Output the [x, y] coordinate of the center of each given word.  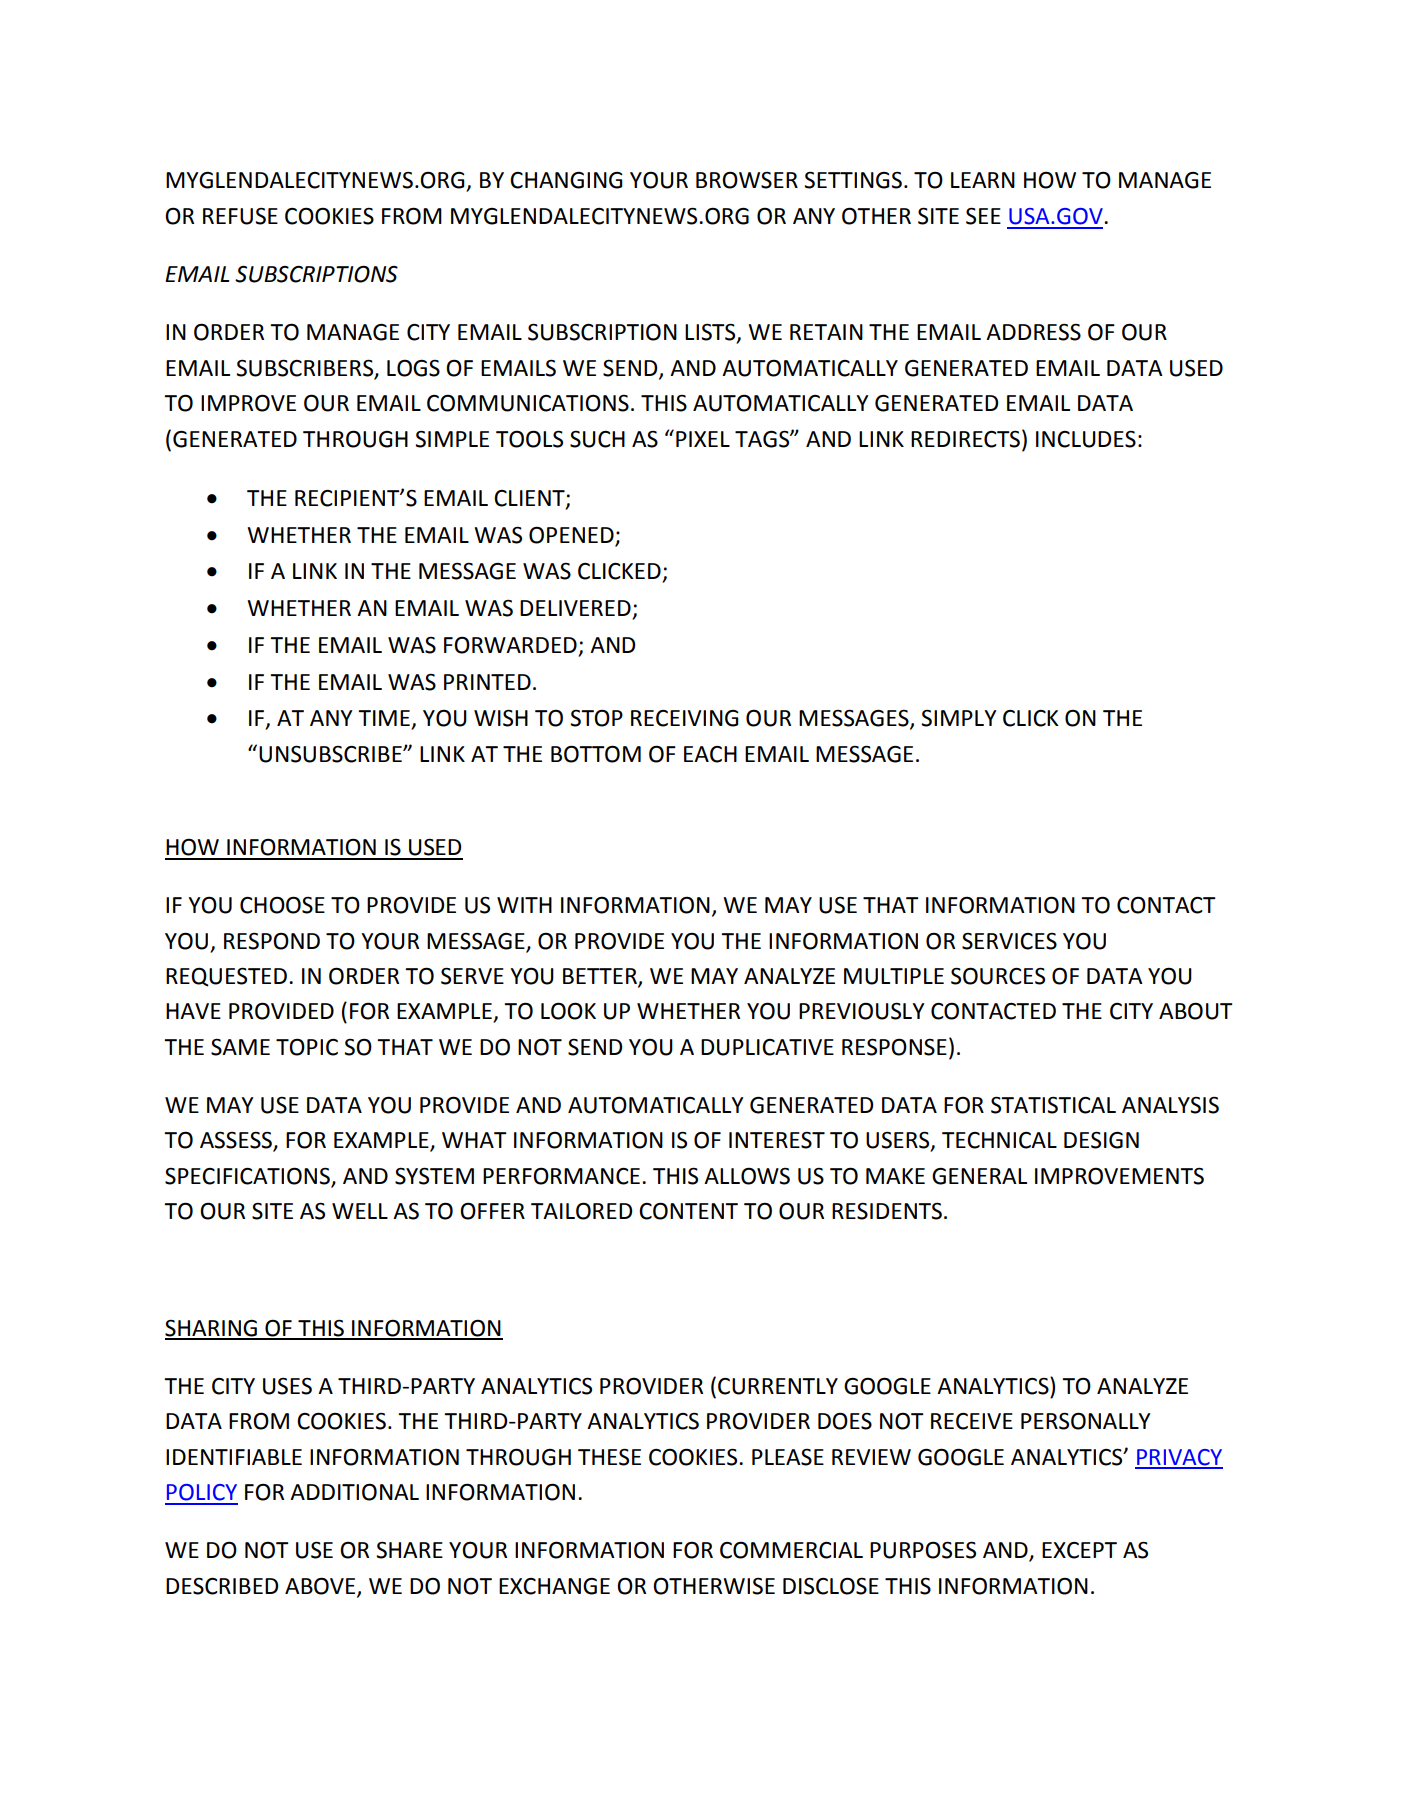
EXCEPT [1079, 1550]
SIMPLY [959, 718]
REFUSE [240, 216]
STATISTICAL [1053, 1105]
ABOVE [321, 1586]
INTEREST [777, 1140]
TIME [385, 719]
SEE [983, 216]
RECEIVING [685, 718]
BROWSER [747, 180]
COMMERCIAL [791, 1550]
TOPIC [307, 1047]
